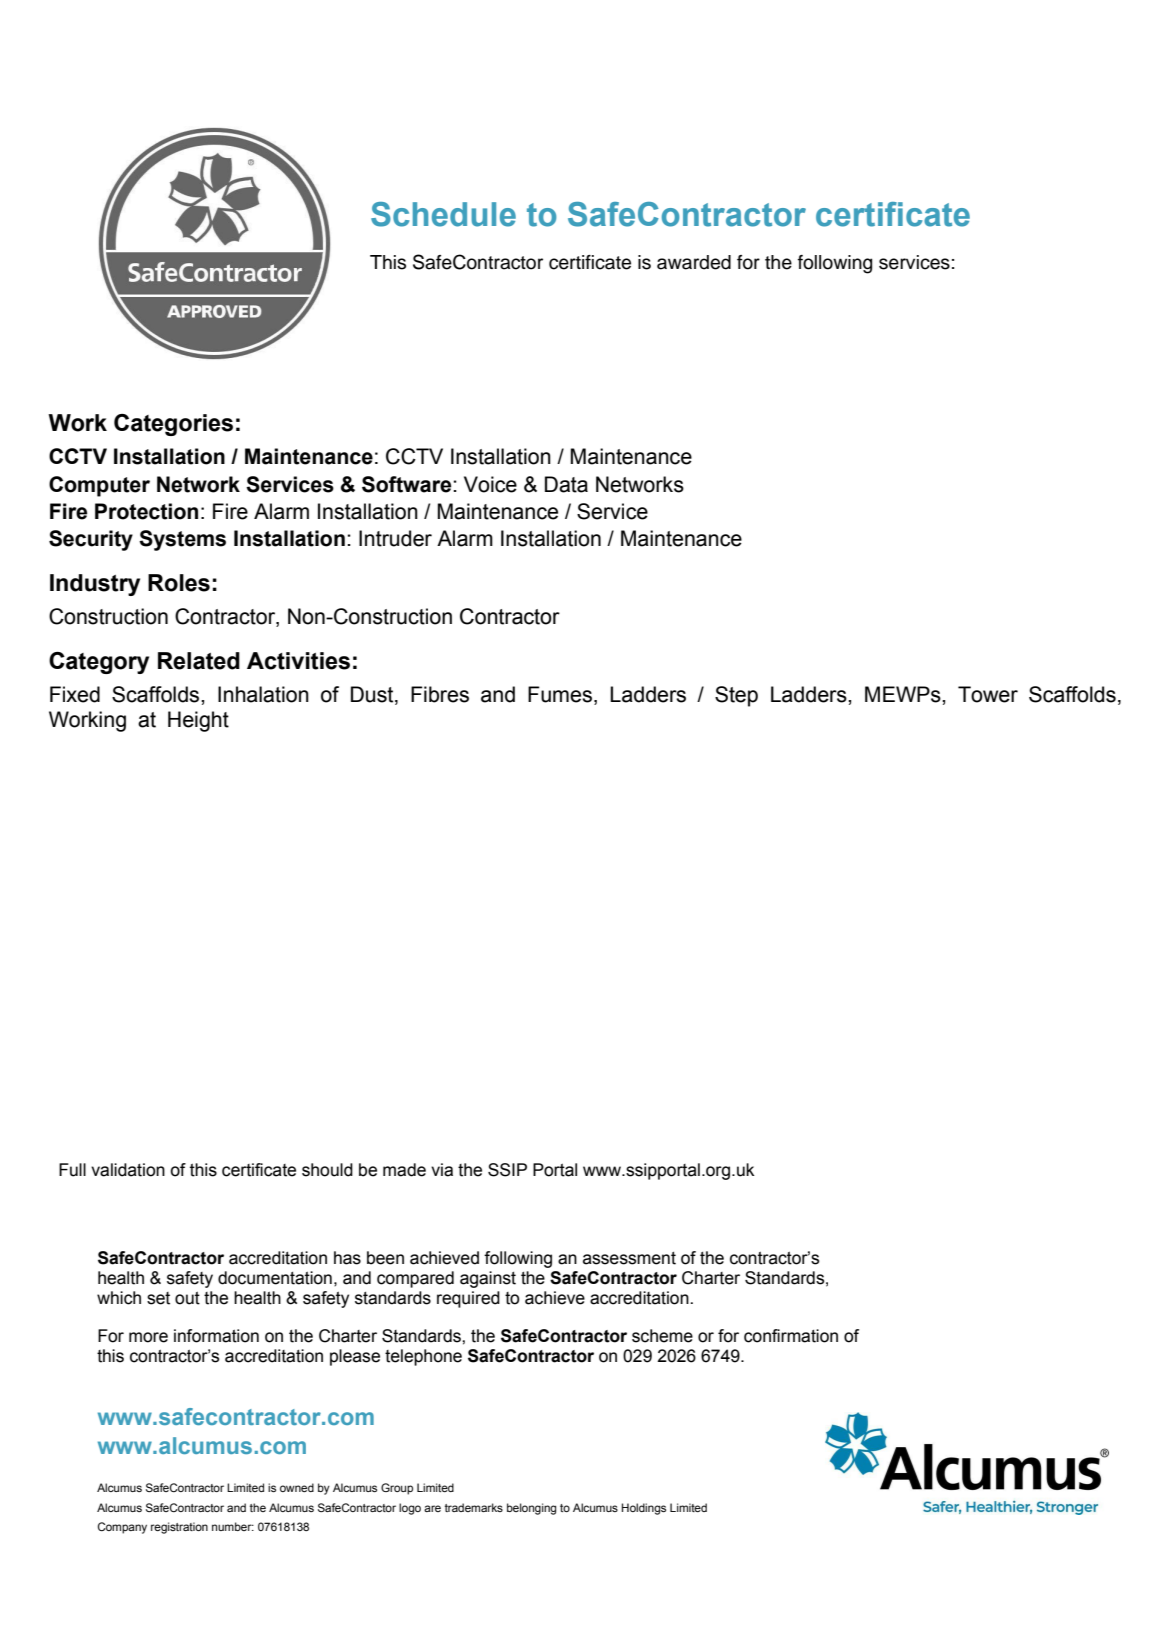 Image resolution: width=1159 pixels, height=1641 pixels. What do you see at coordinates (988, 694) in the screenshot?
I see `Tower` at bounding box center [988, 694].
